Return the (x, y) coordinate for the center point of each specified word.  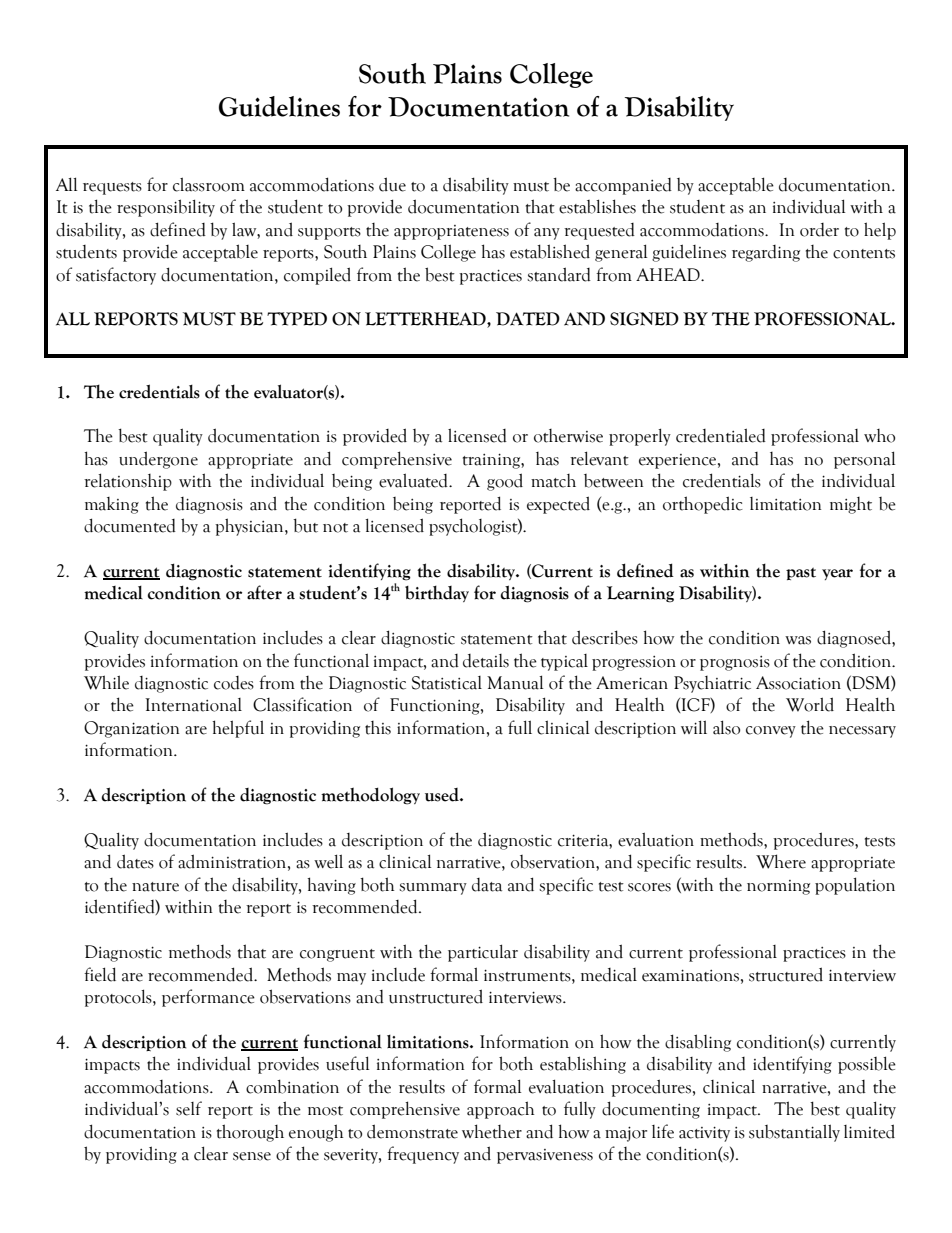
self (189, 1108)
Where (781, 861)
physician (250, 527)
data (487, 885)
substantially (794, 1133)
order (819, 230)
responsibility (166, 208)
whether (492, 1131)
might (851, 505)
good (505, 482)
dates (135, 861)
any (547, 234)
